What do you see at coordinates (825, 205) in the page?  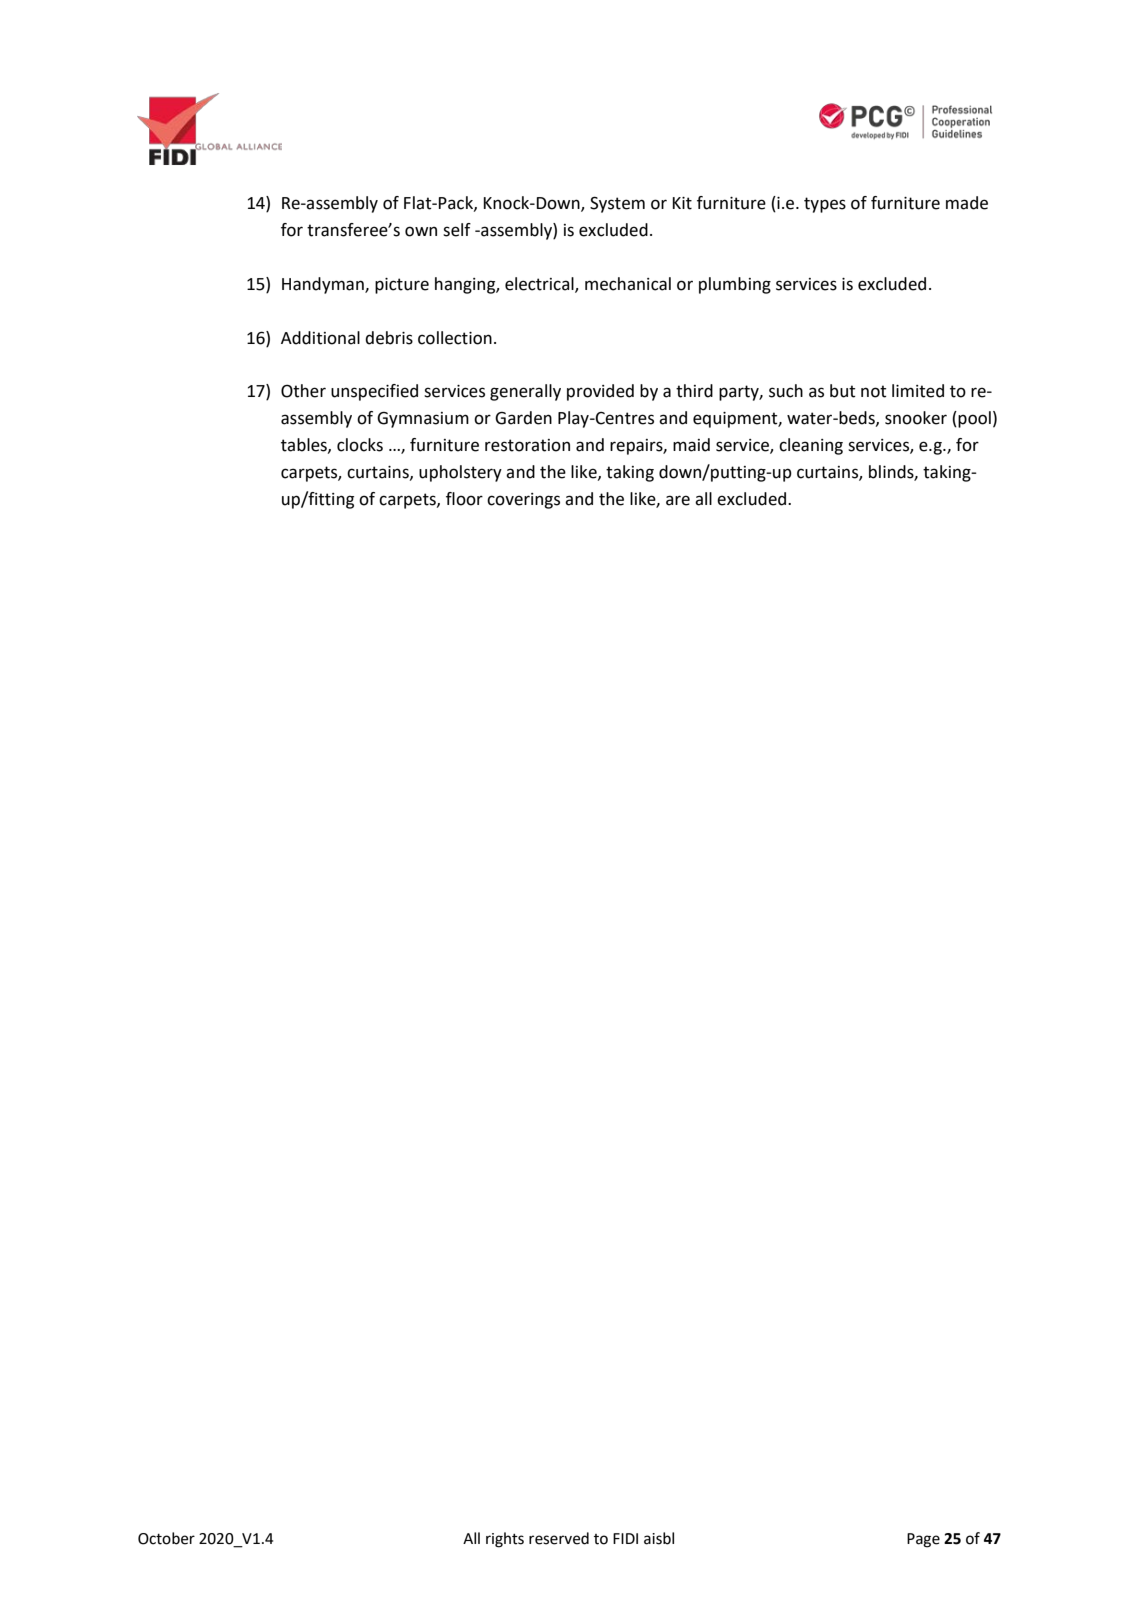 I see `types` at bounding box center [825, 205].
